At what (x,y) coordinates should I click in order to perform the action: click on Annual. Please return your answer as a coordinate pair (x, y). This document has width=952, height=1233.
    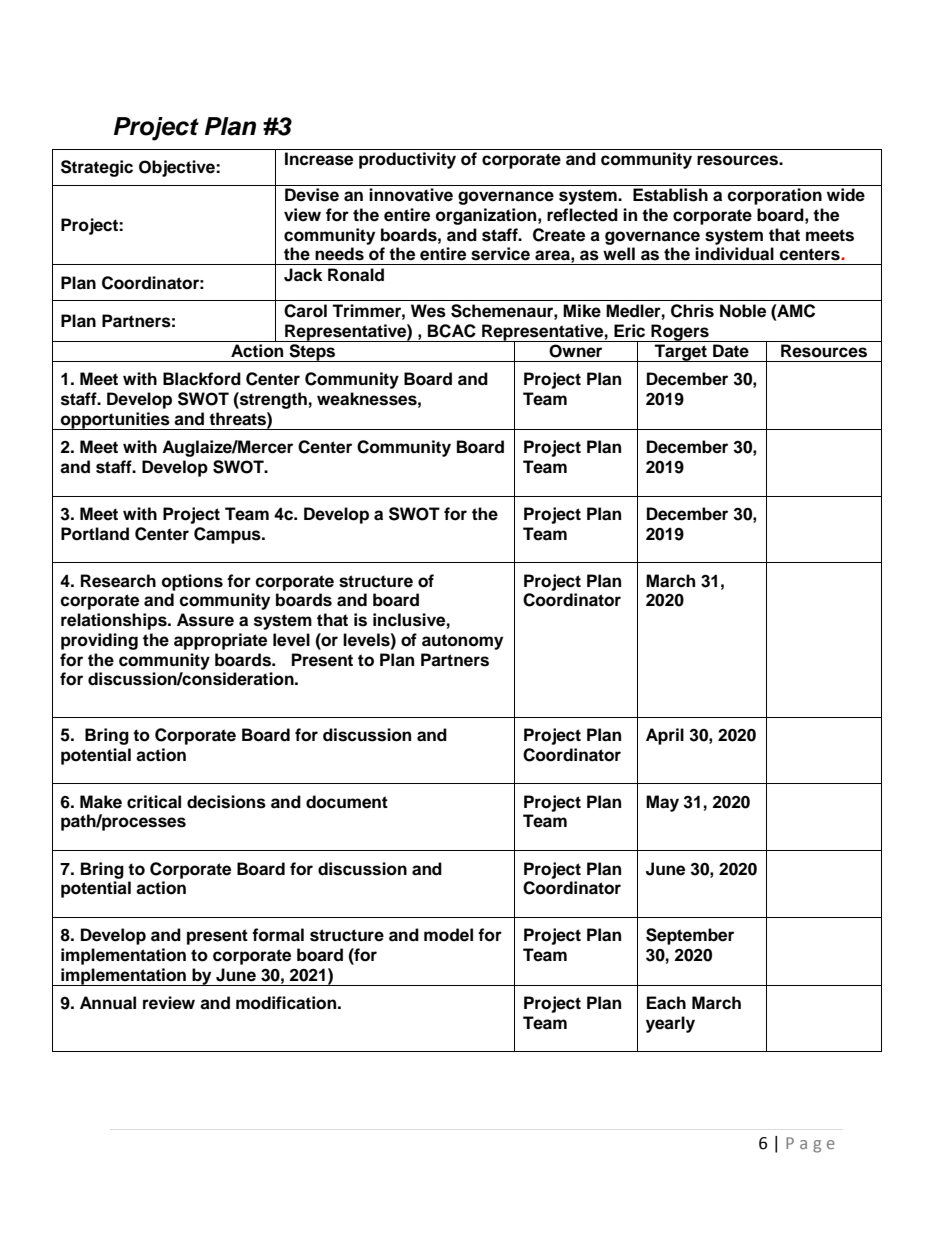
    Looking at the image, I should click on (108, 1003).
